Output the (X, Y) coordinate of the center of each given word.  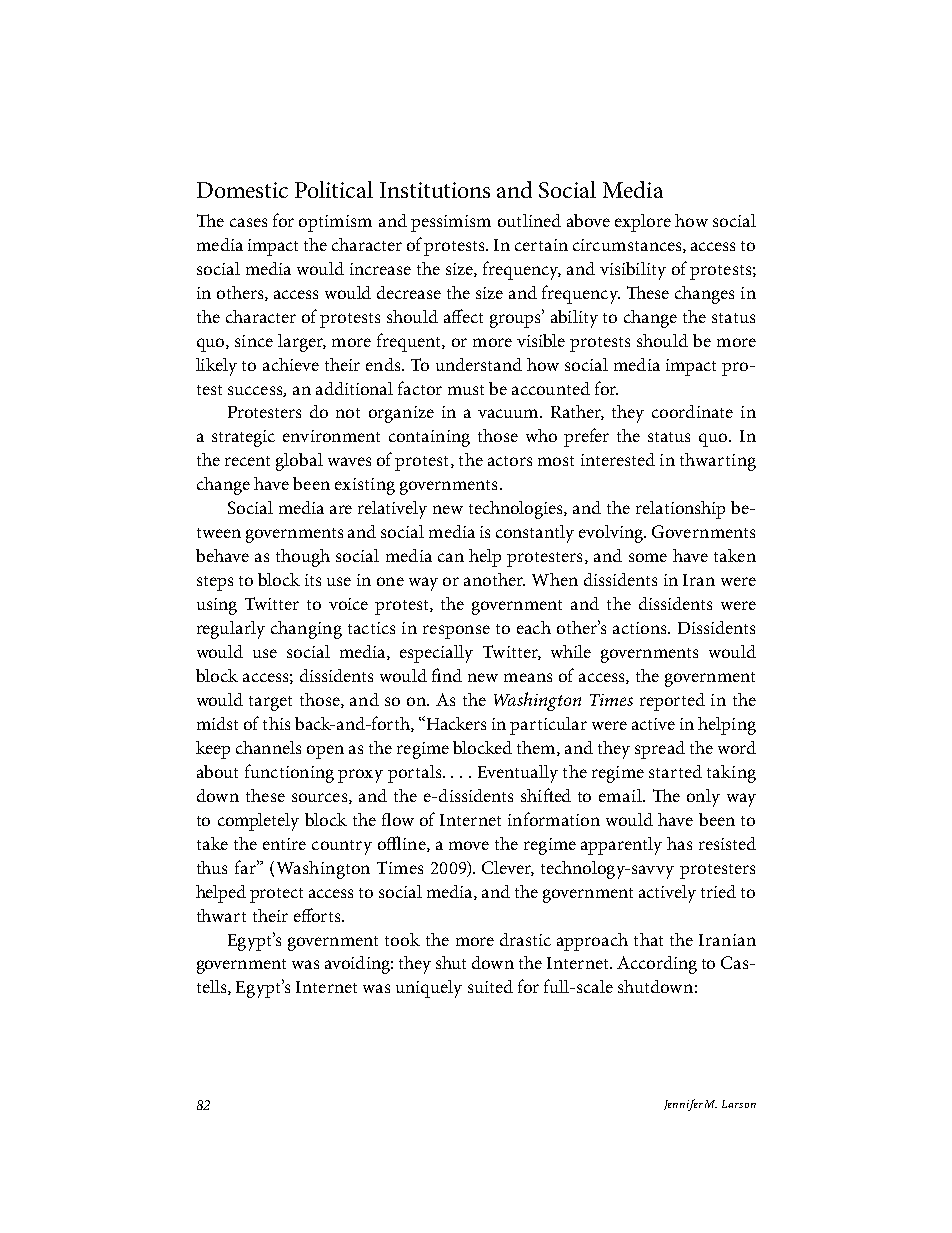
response (456, 632)
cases (248, 222)
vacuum (509, 413)
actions (641, 628)
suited (490, 986)
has (679, 843)
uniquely (429, 989)
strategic (243, 438)
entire (284, 844)
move (469, 845)
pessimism (451, 223)
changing (306, 630)
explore (643, 223)
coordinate (692, 411)
